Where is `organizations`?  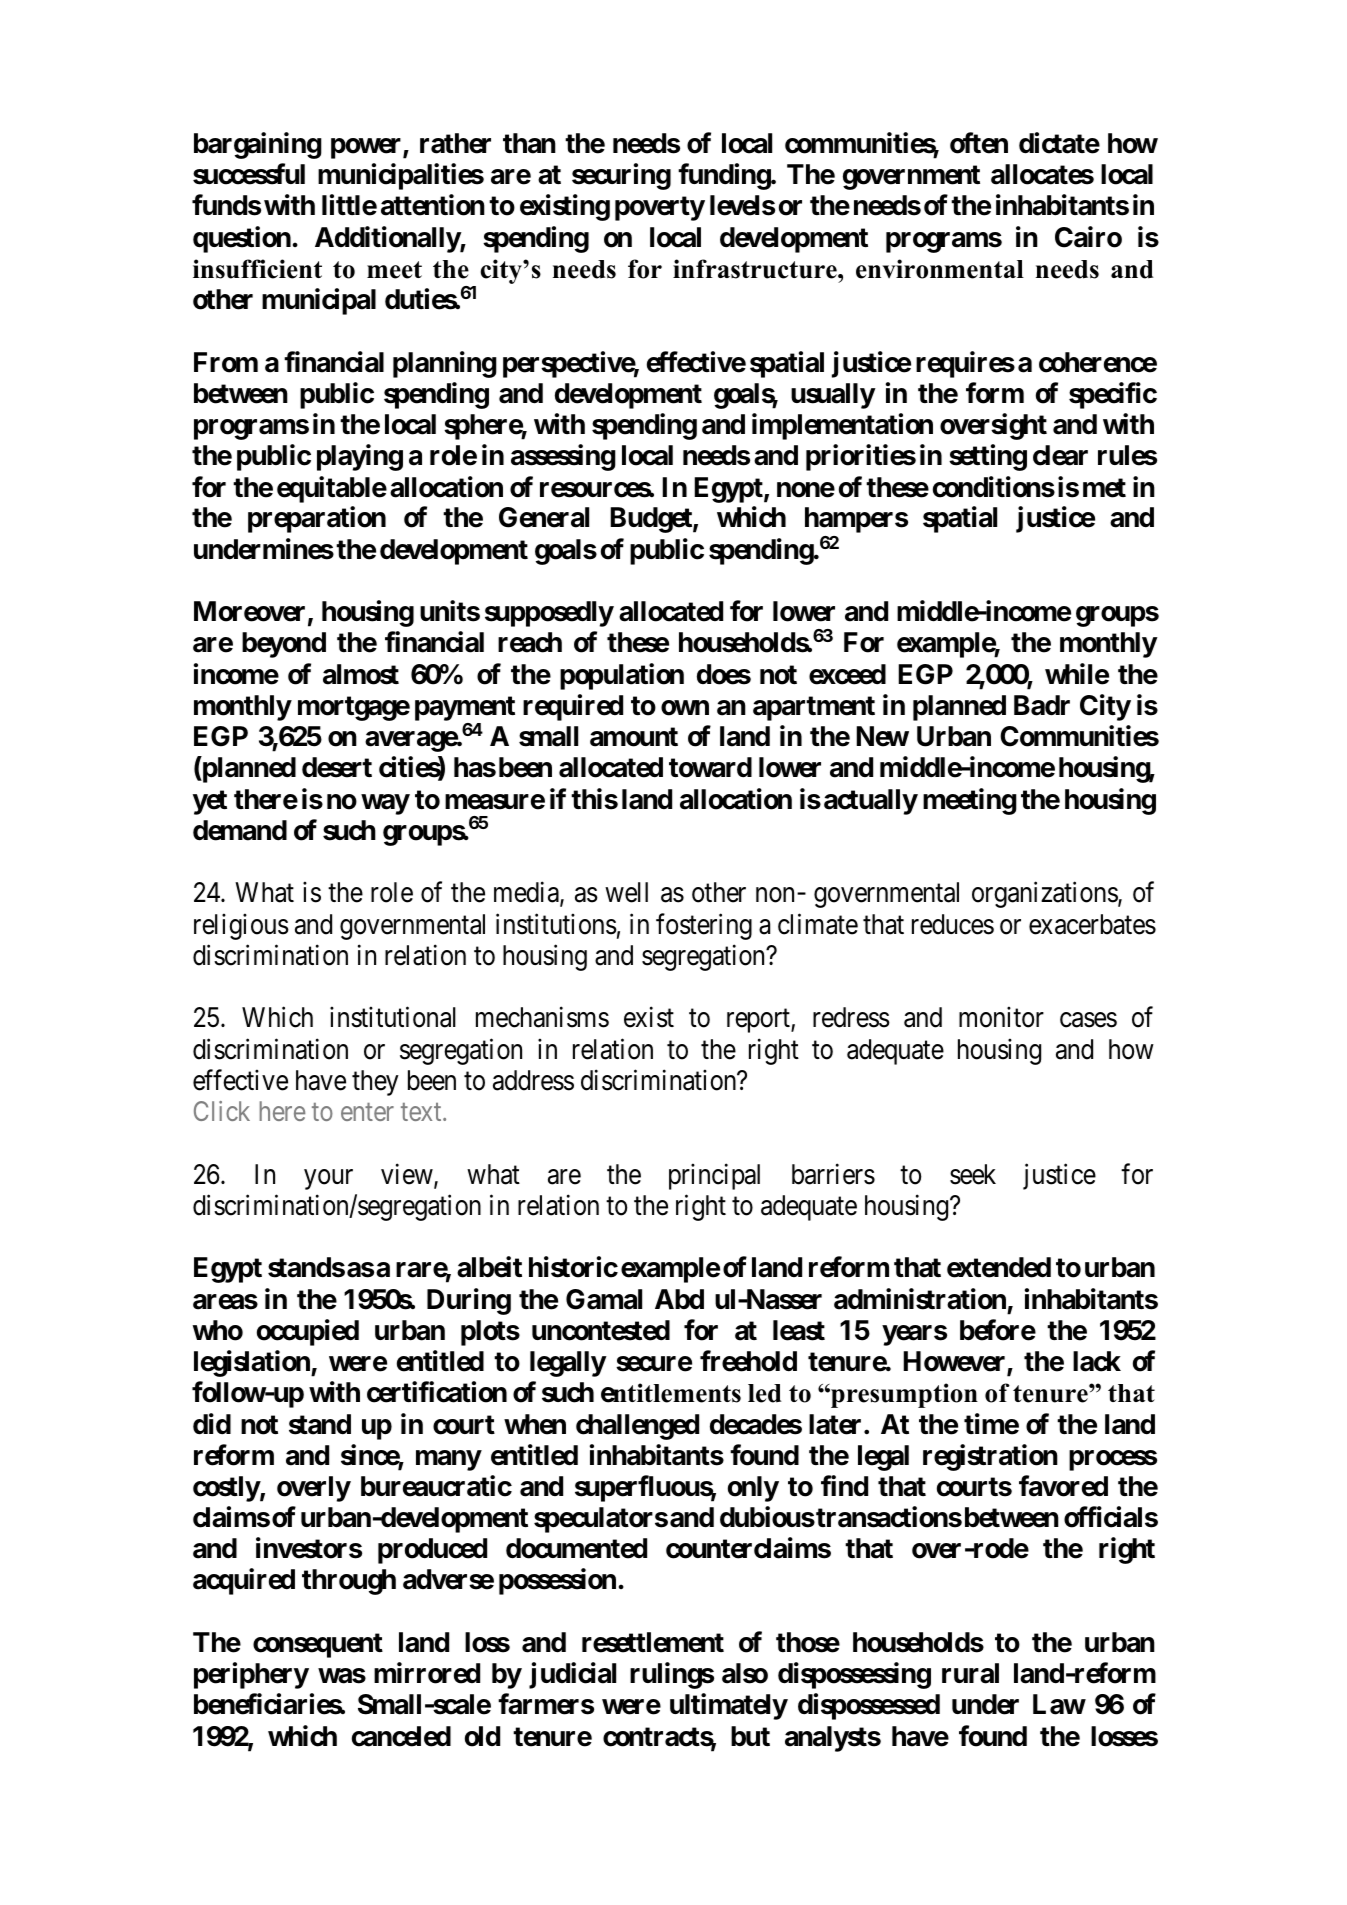 organizations is located at coordinates (1045, 895).
